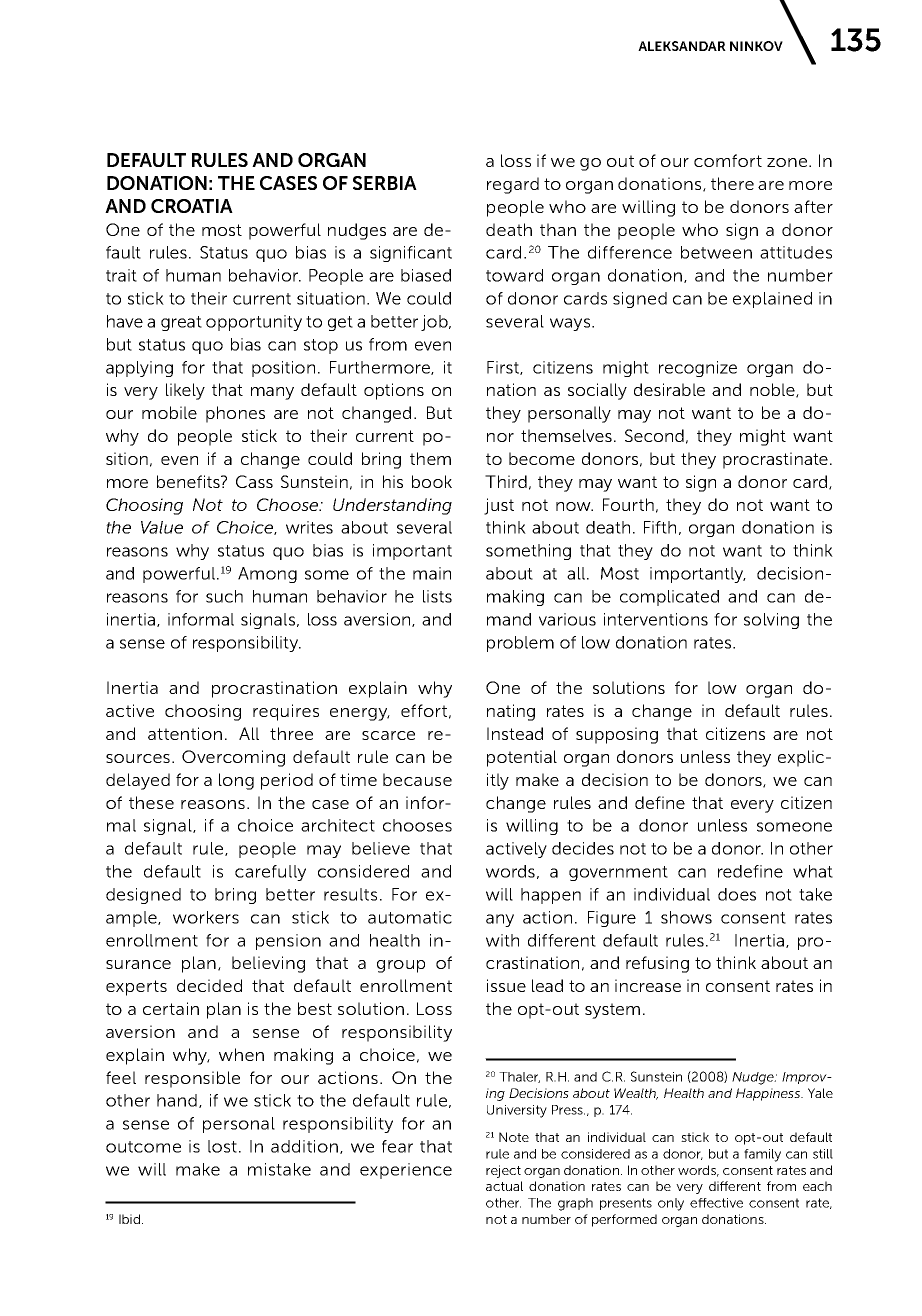 This page has height=1316, width=922. Describe the element at coordinates (682, 46) in the page. I see `ALEKSANDAR` at that location.
